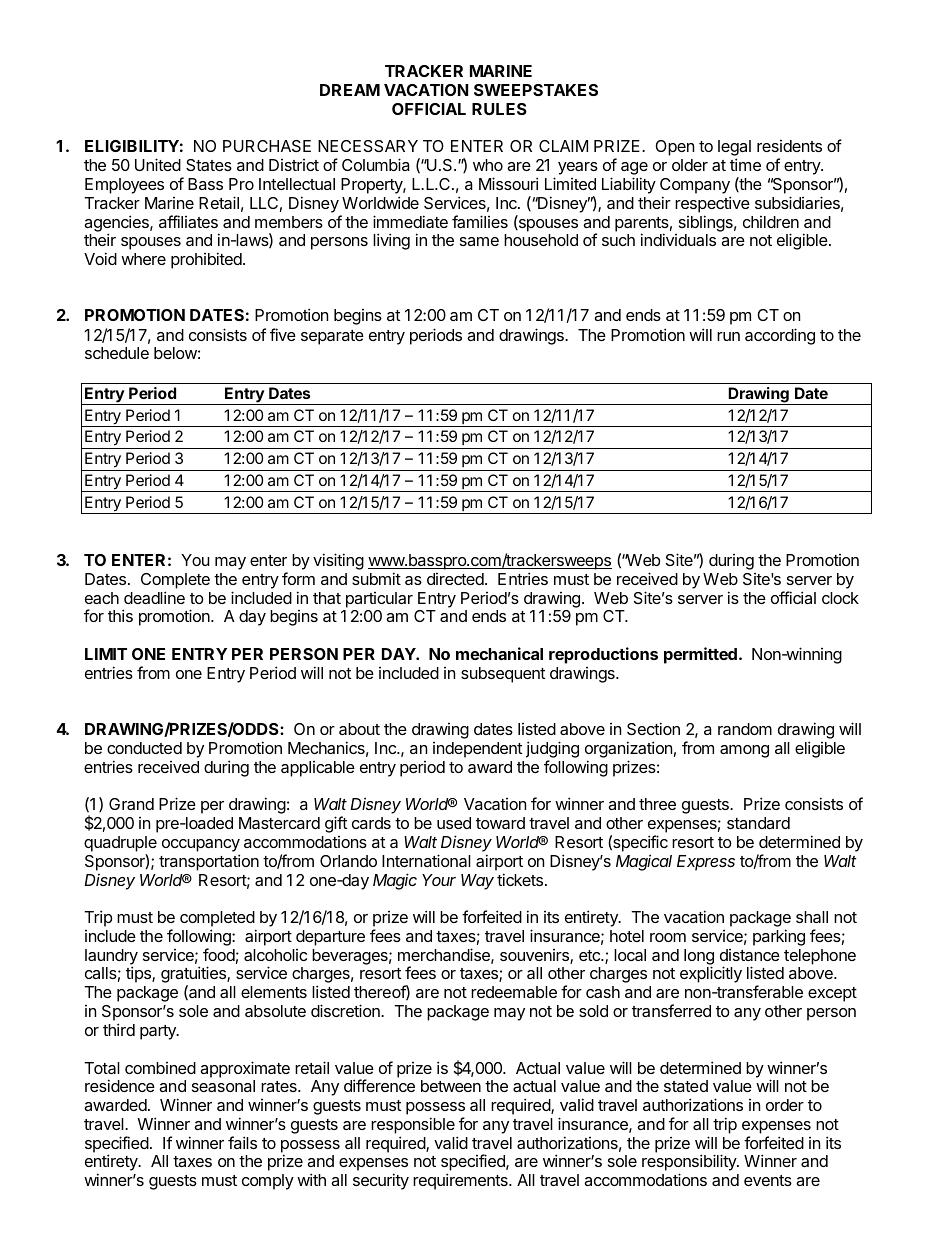 The width and height of the document is (952, 1233). Describe the element at coordinates (499, 109) in the document. I see `RULES` at that location.
